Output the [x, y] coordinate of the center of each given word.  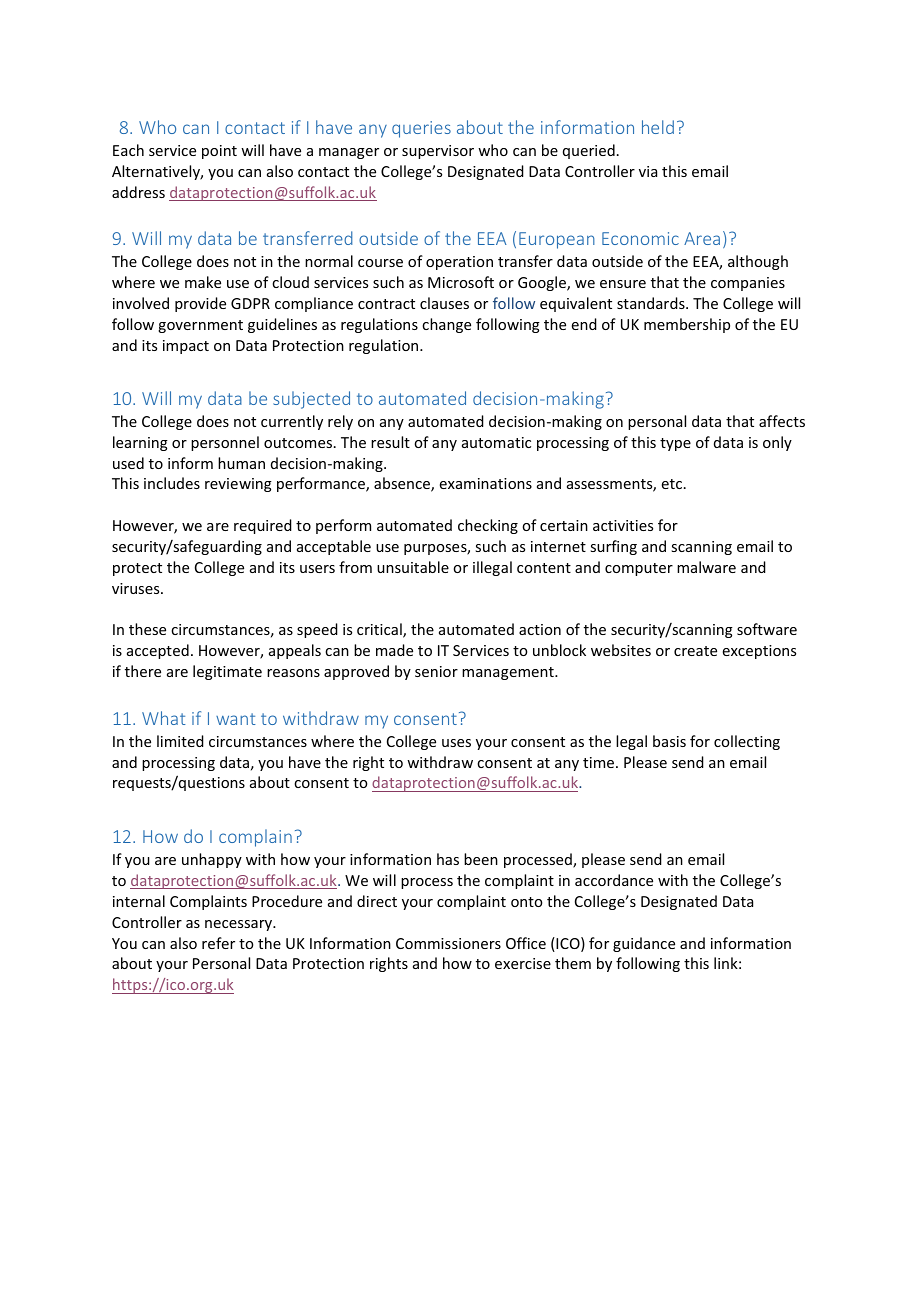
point [219, 152]
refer [218, 943]
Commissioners [448, 943]
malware [706, 567]
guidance [644, 944]
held [658, 127]
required [263, 526]
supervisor [438, 152]
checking [488, 526]
